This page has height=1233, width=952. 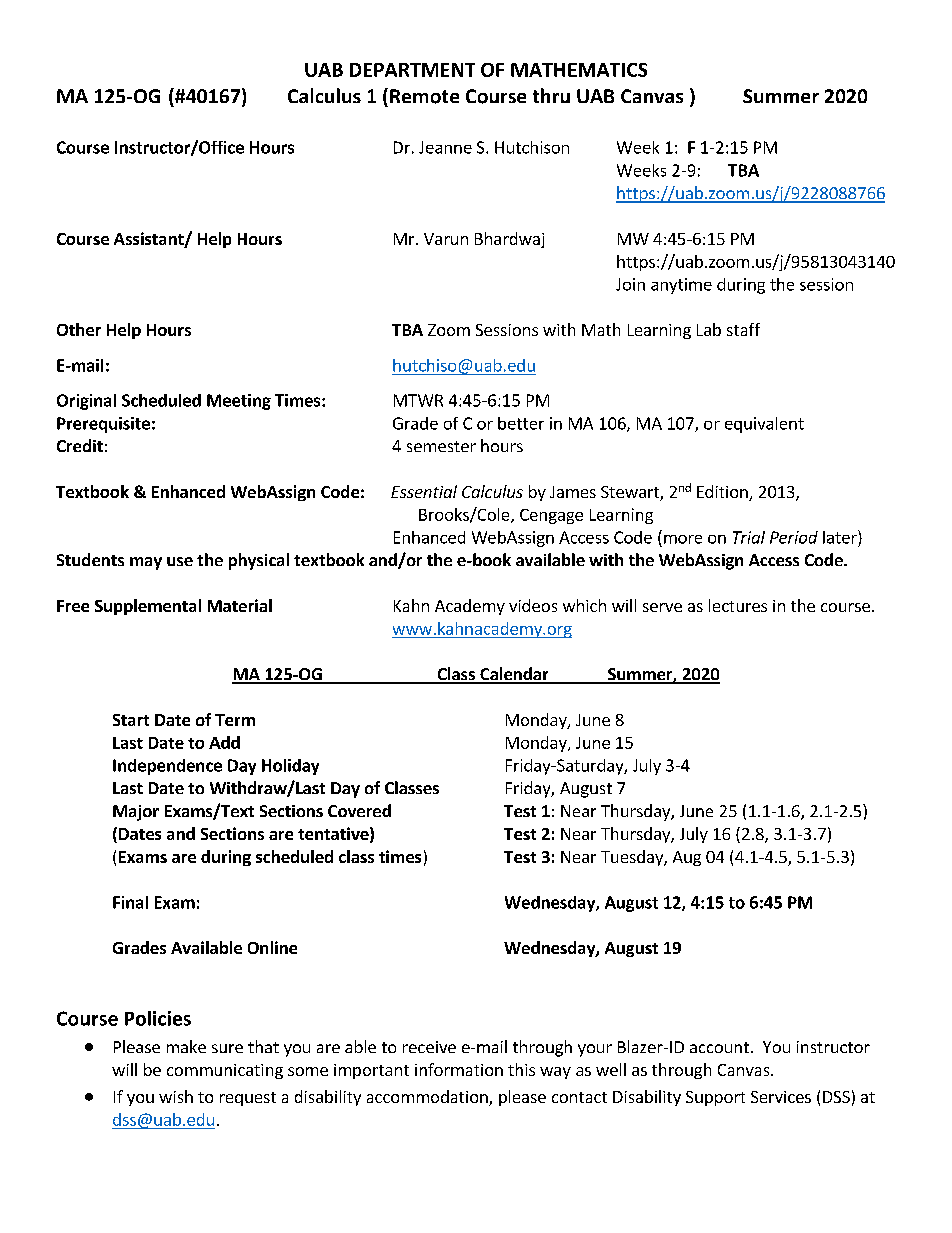 I want to click on Covered, so click(x=359, y=810).
